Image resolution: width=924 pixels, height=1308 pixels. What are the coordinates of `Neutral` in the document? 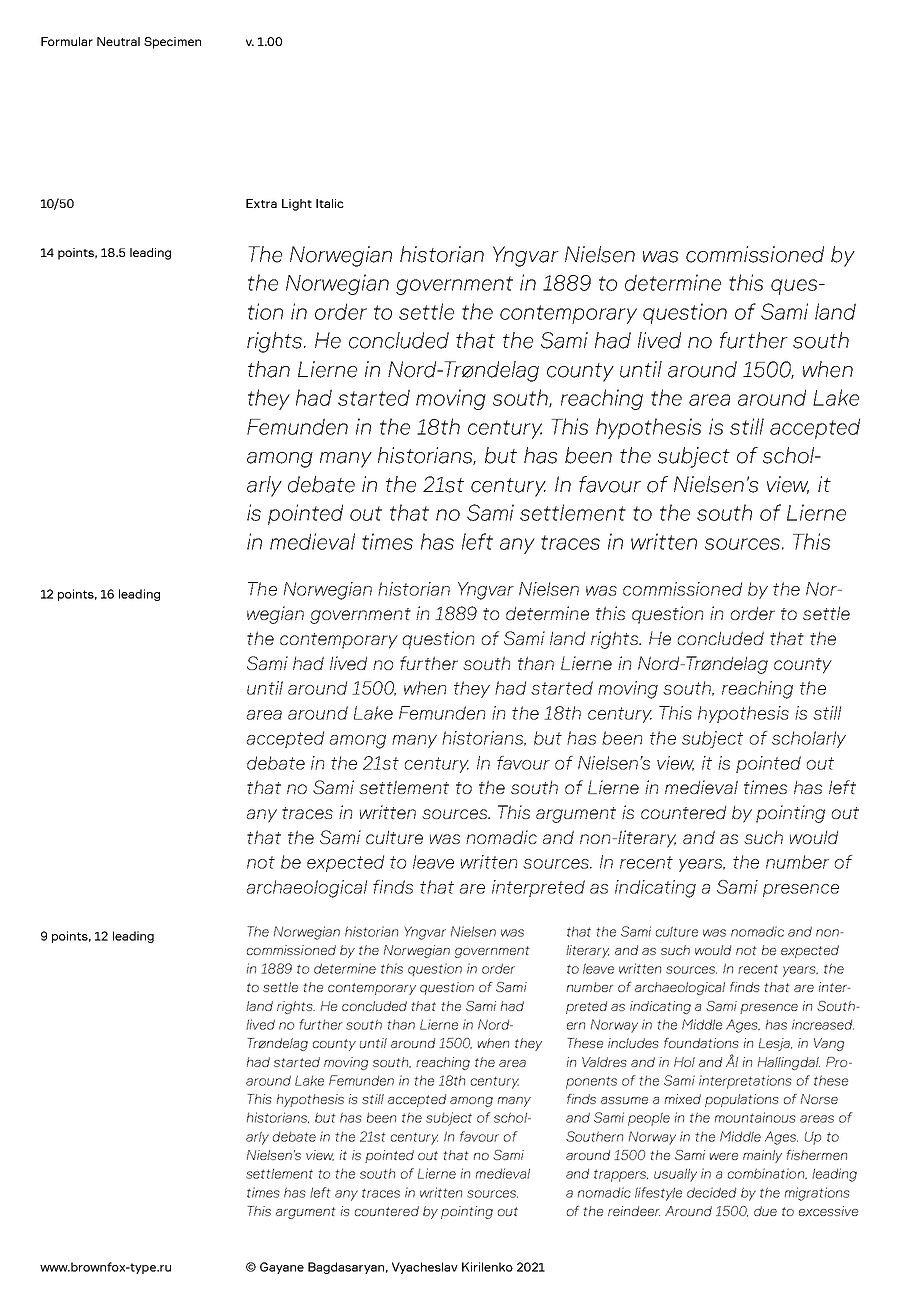 It's located at (118, 41).
